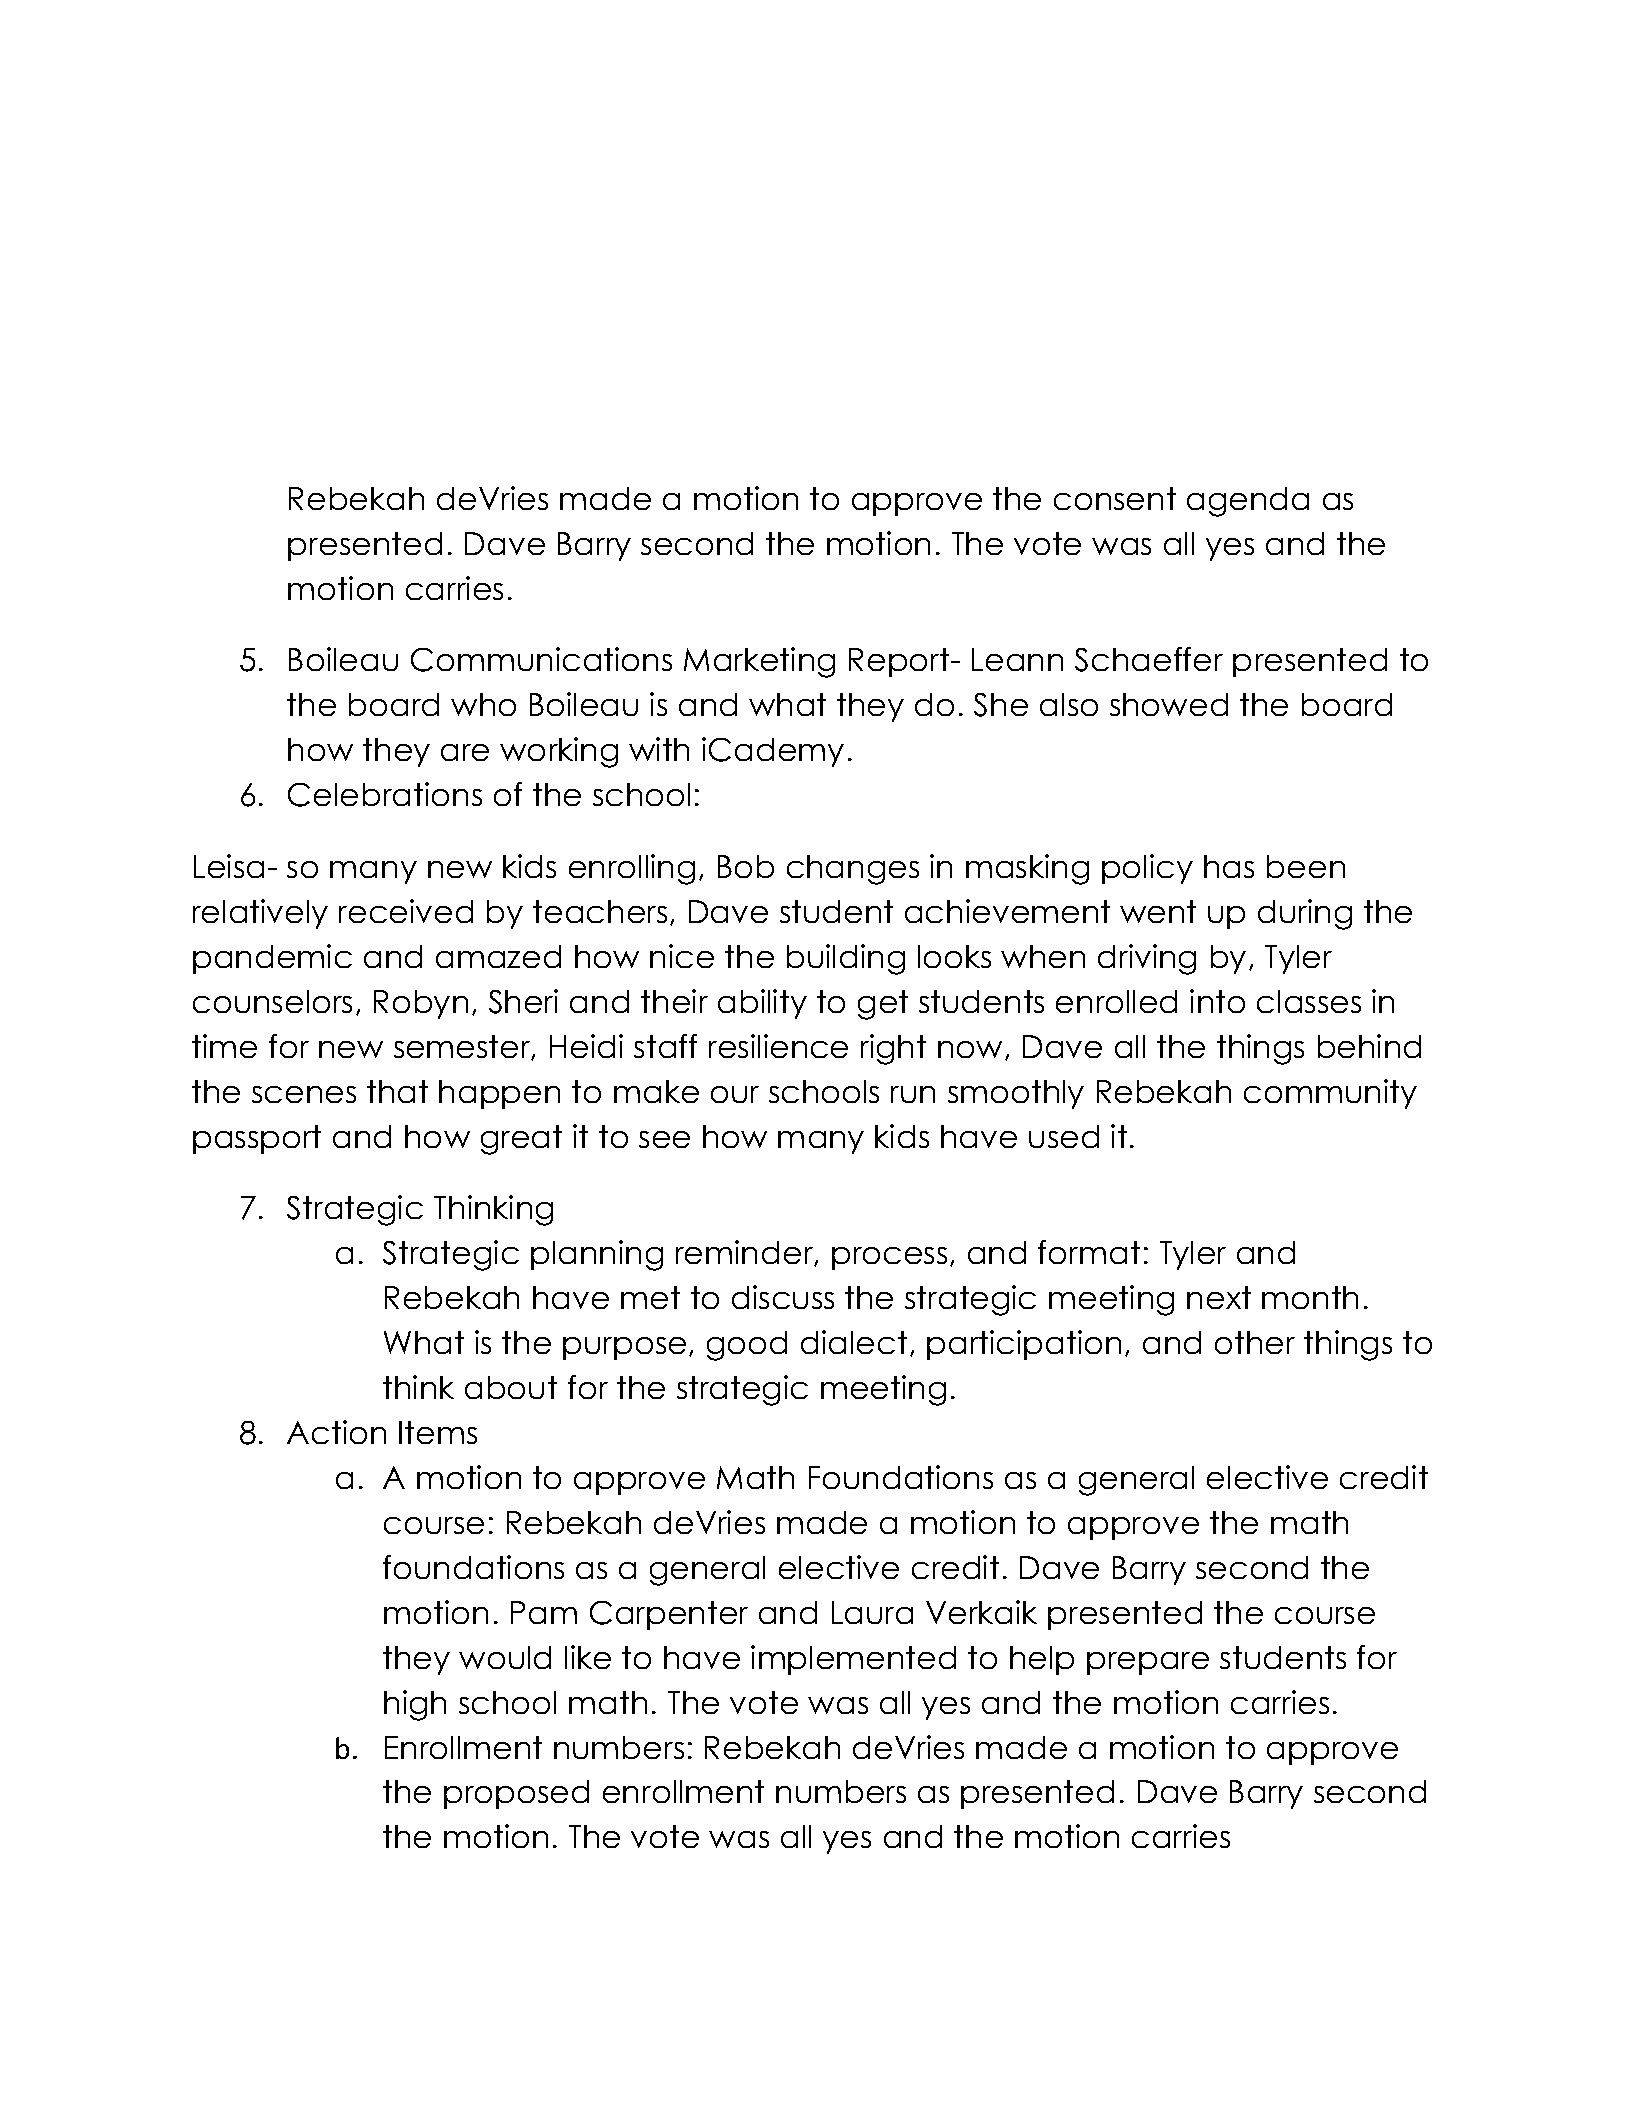  What do you see at coordinates (541, 659) in the screenshot?
I see `Communications` at bounding box center [541, 659].
